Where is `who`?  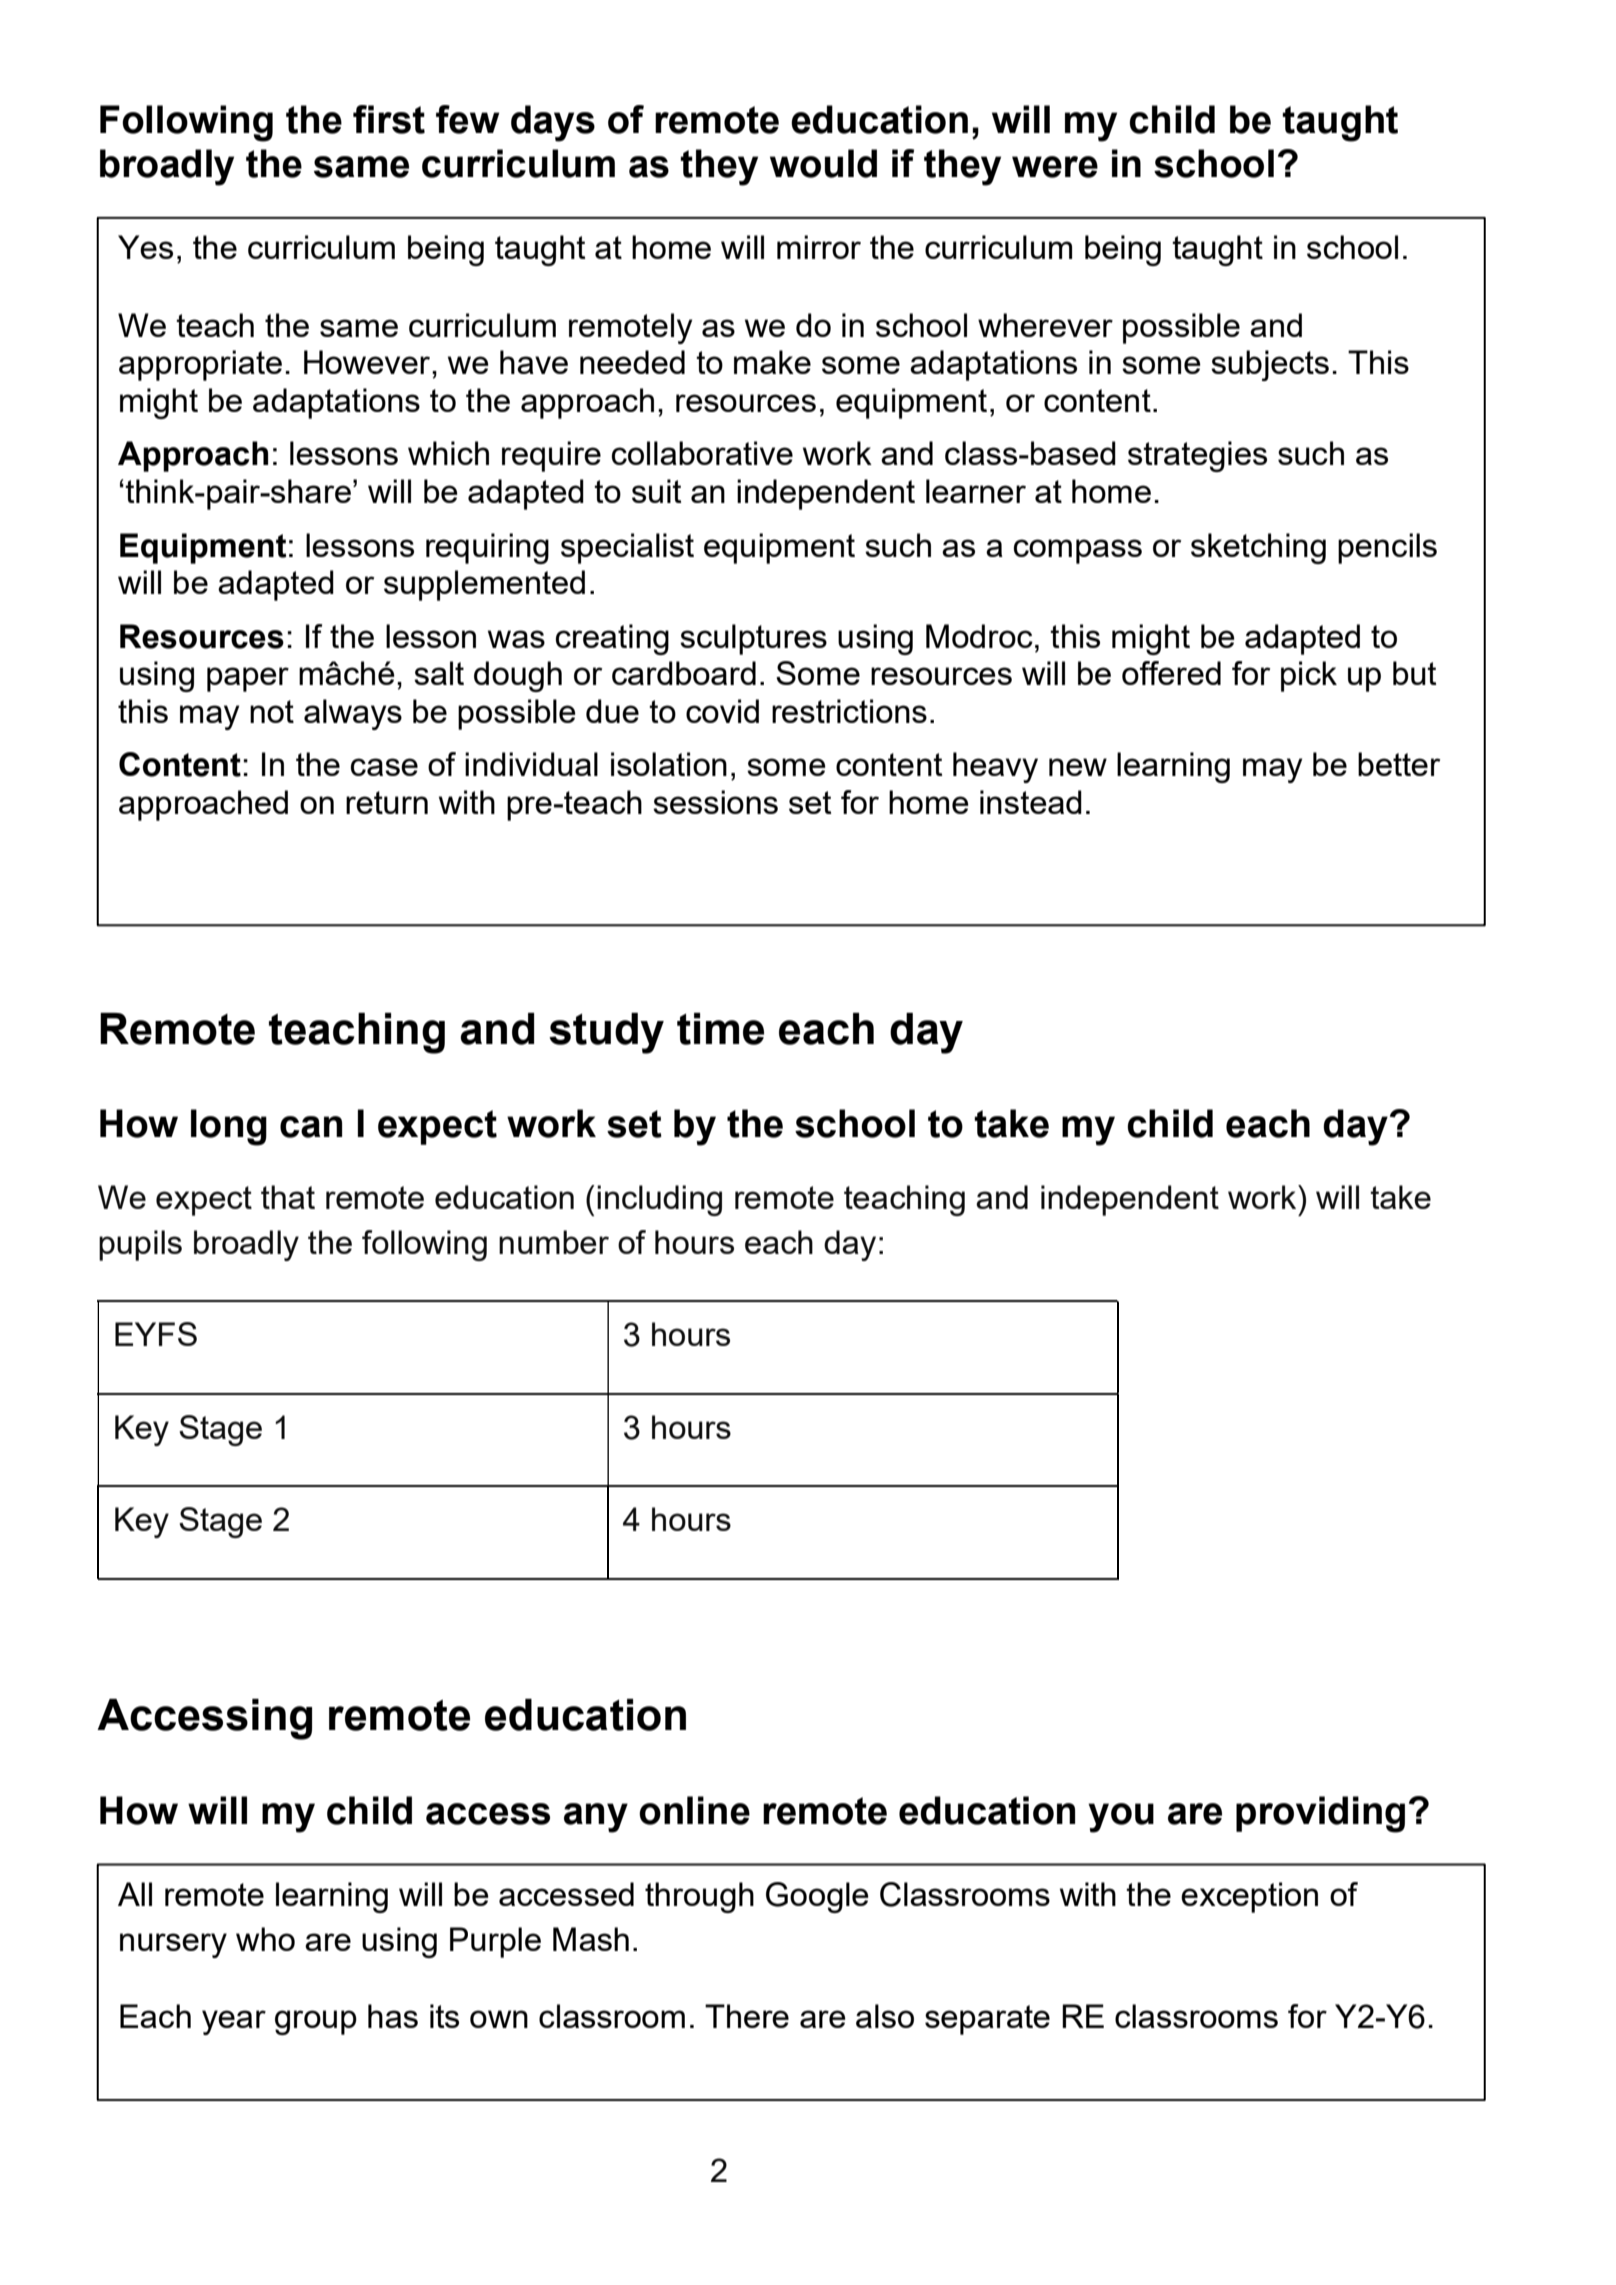
who is located at coordinates (265, 1939).
